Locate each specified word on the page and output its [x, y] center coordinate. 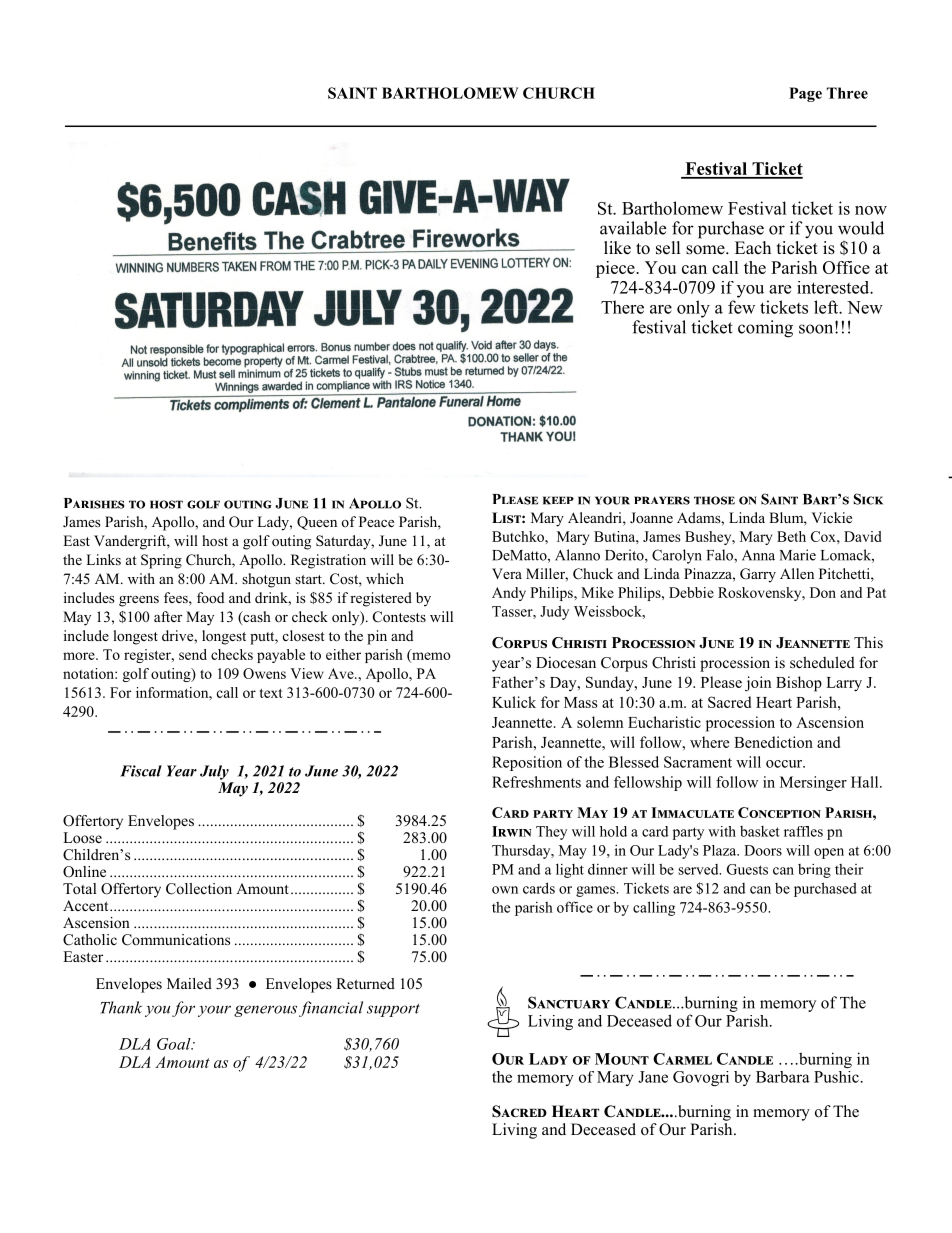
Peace [376, 521]
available [633, 228]
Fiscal [141, 771]
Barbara [783, 1077]
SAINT [352, 93]
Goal [175, 1044]
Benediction [773, 742]
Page [805, 94]
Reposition [527, 763]
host [215, 541]
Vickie [831, 517]
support [393, 1010]
